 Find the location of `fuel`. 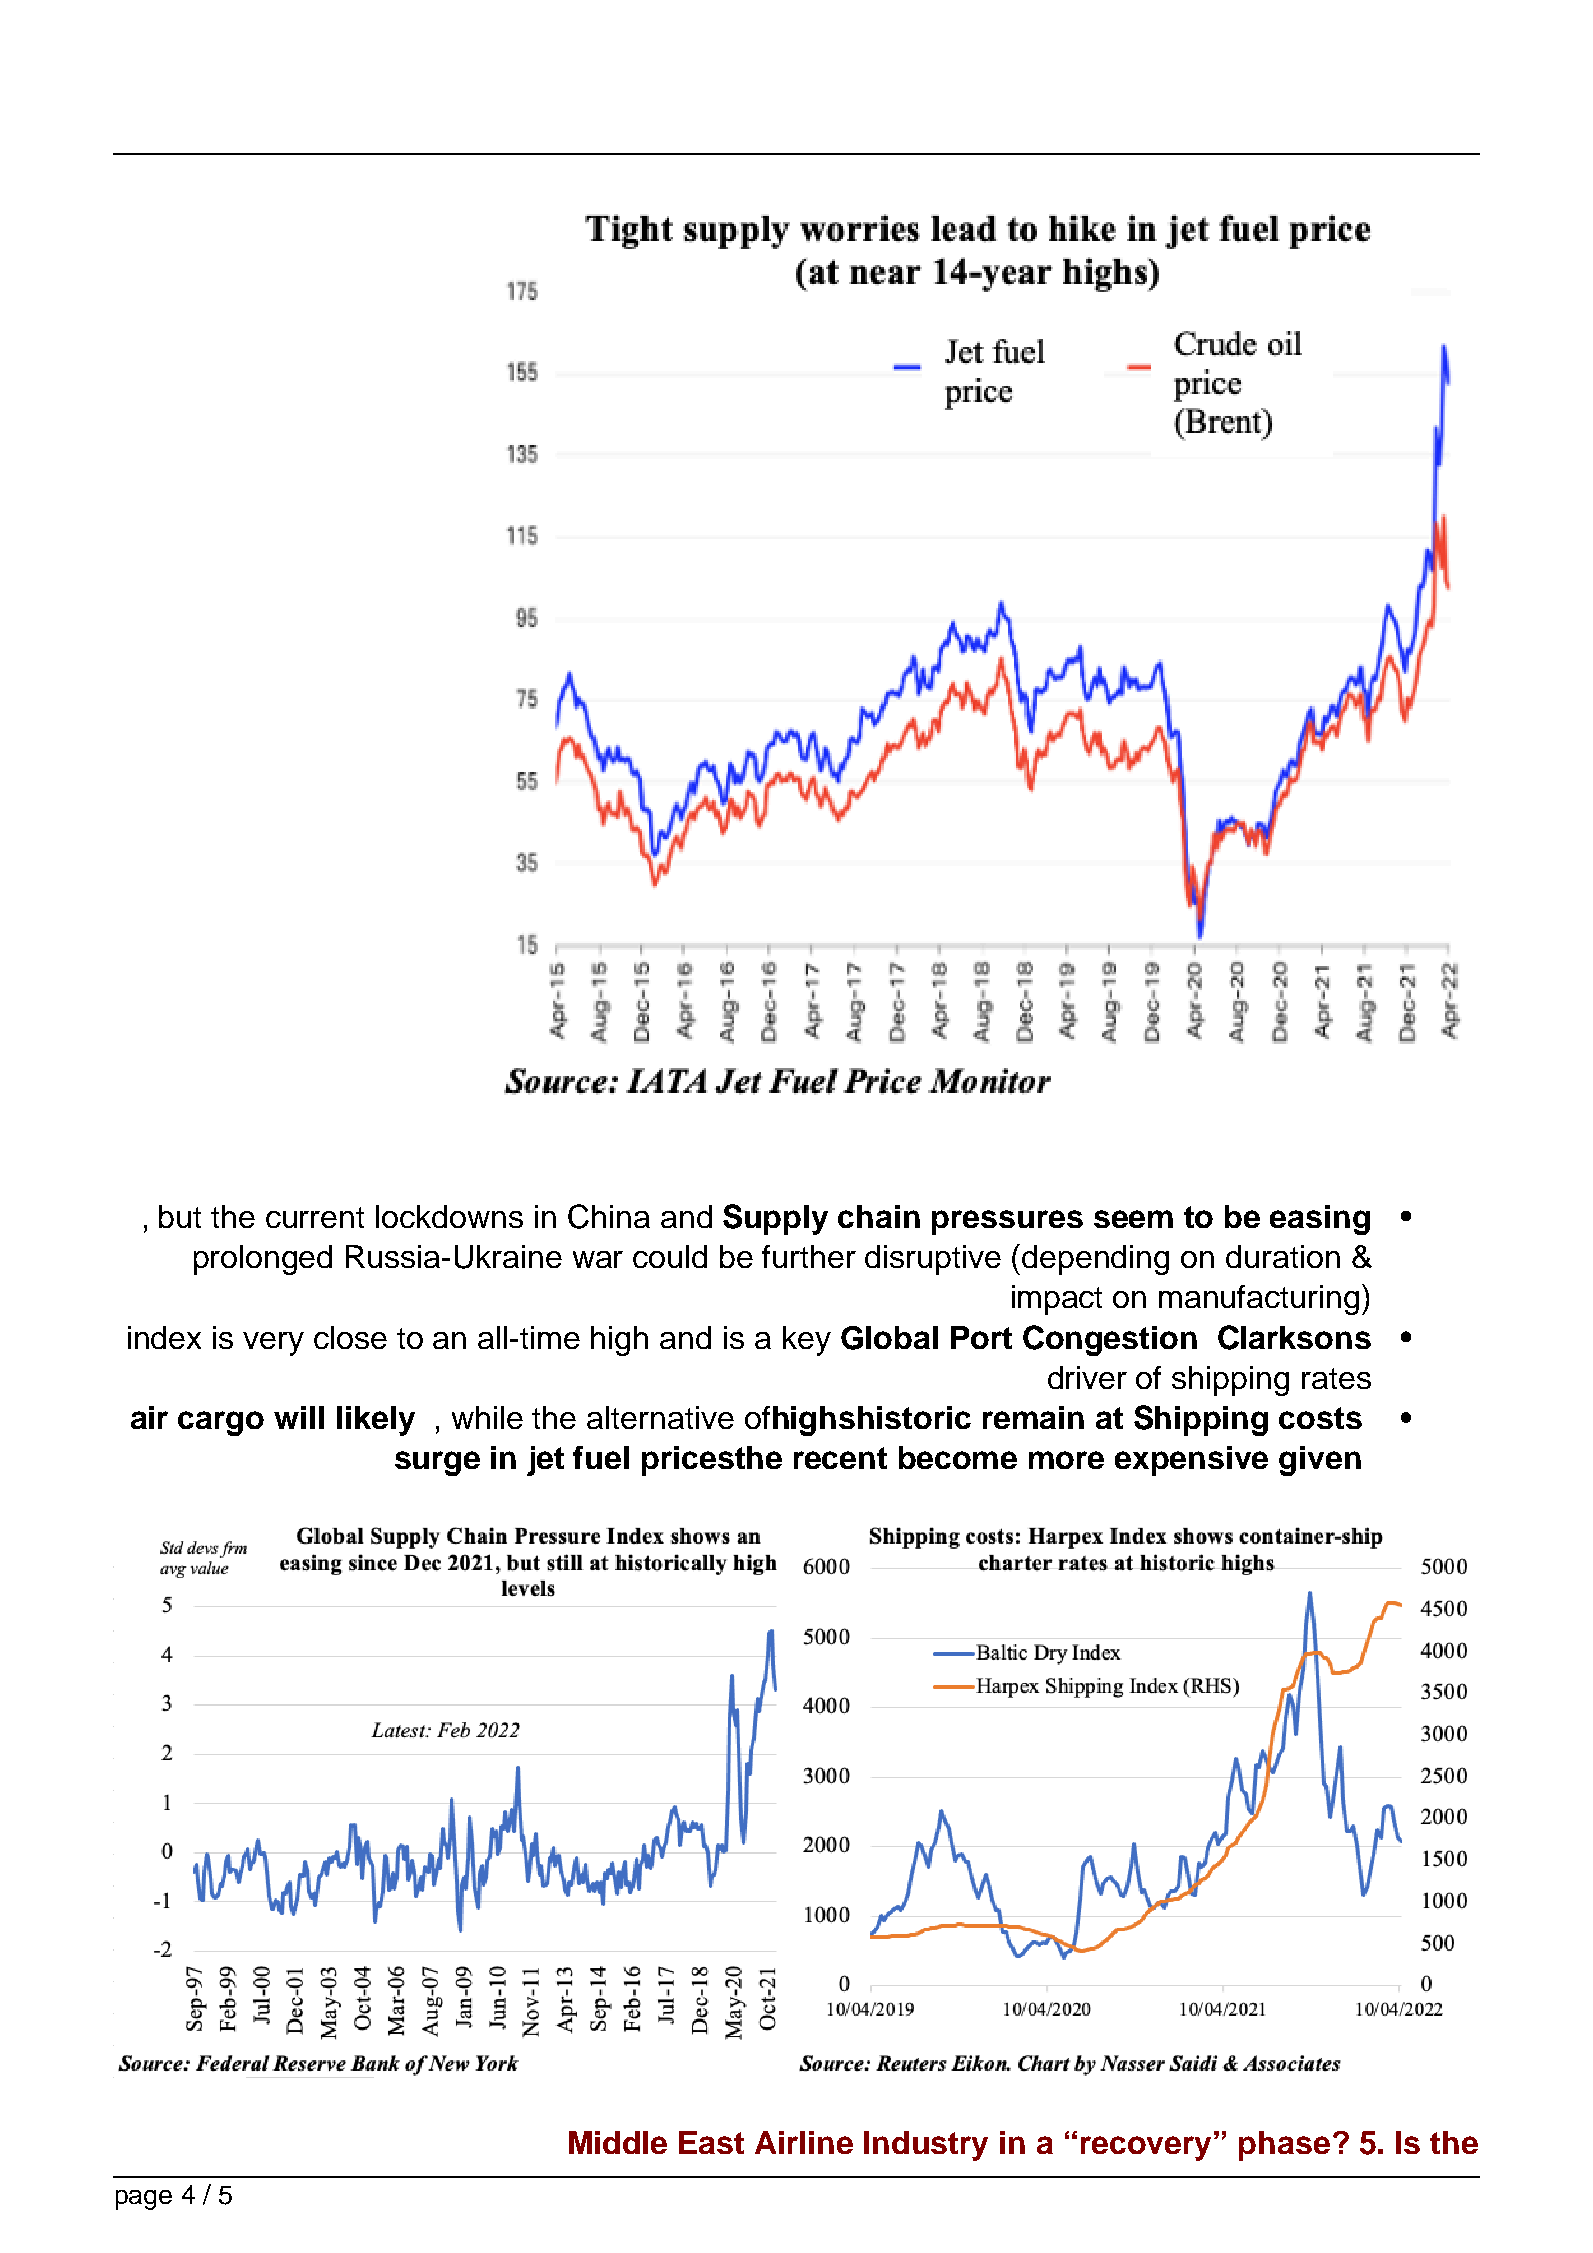

fuel is located at coordinates (601, 1457).
